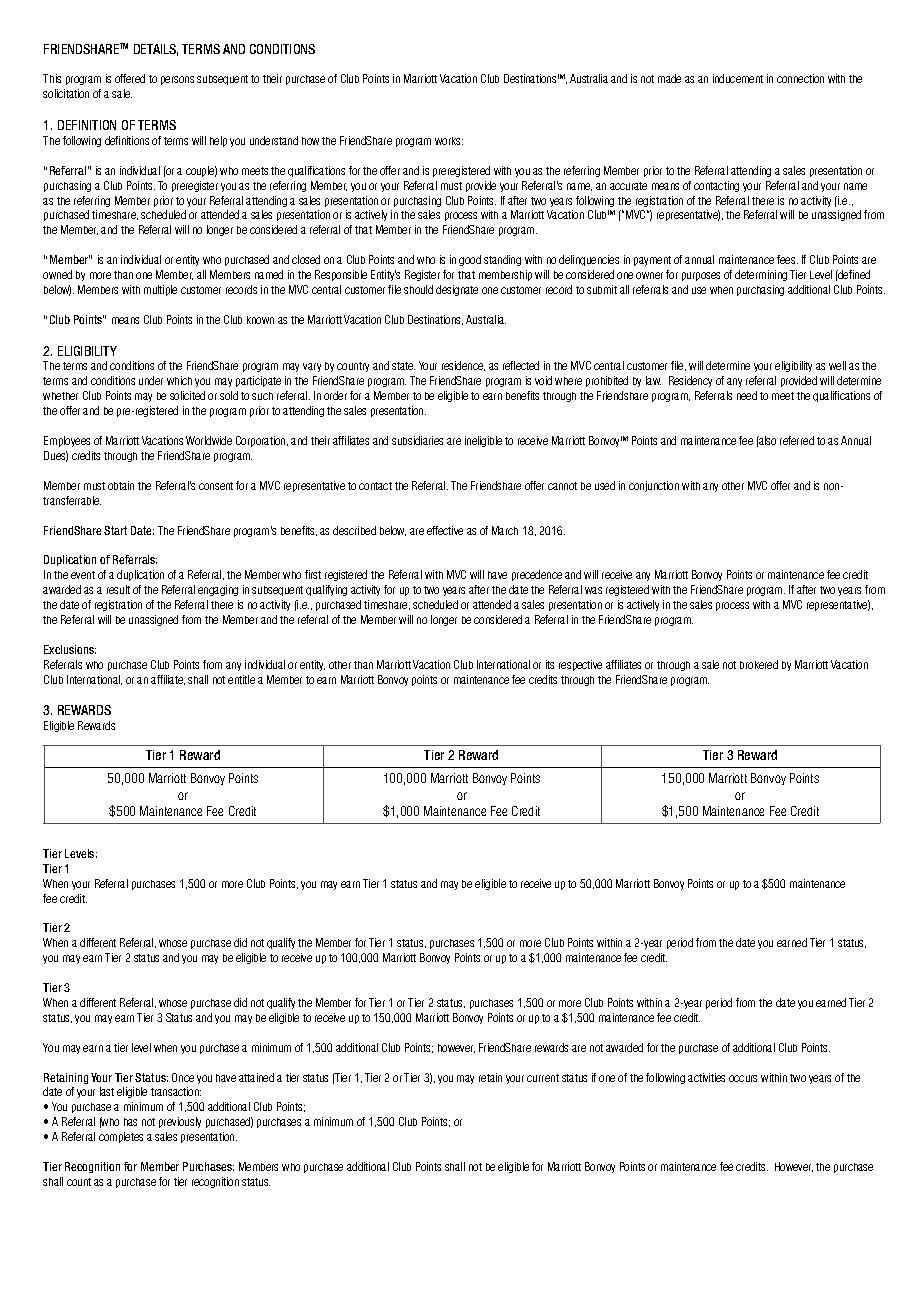 The width and height of the page is (924, 1308). I want to click on works, so click(449, 141).
